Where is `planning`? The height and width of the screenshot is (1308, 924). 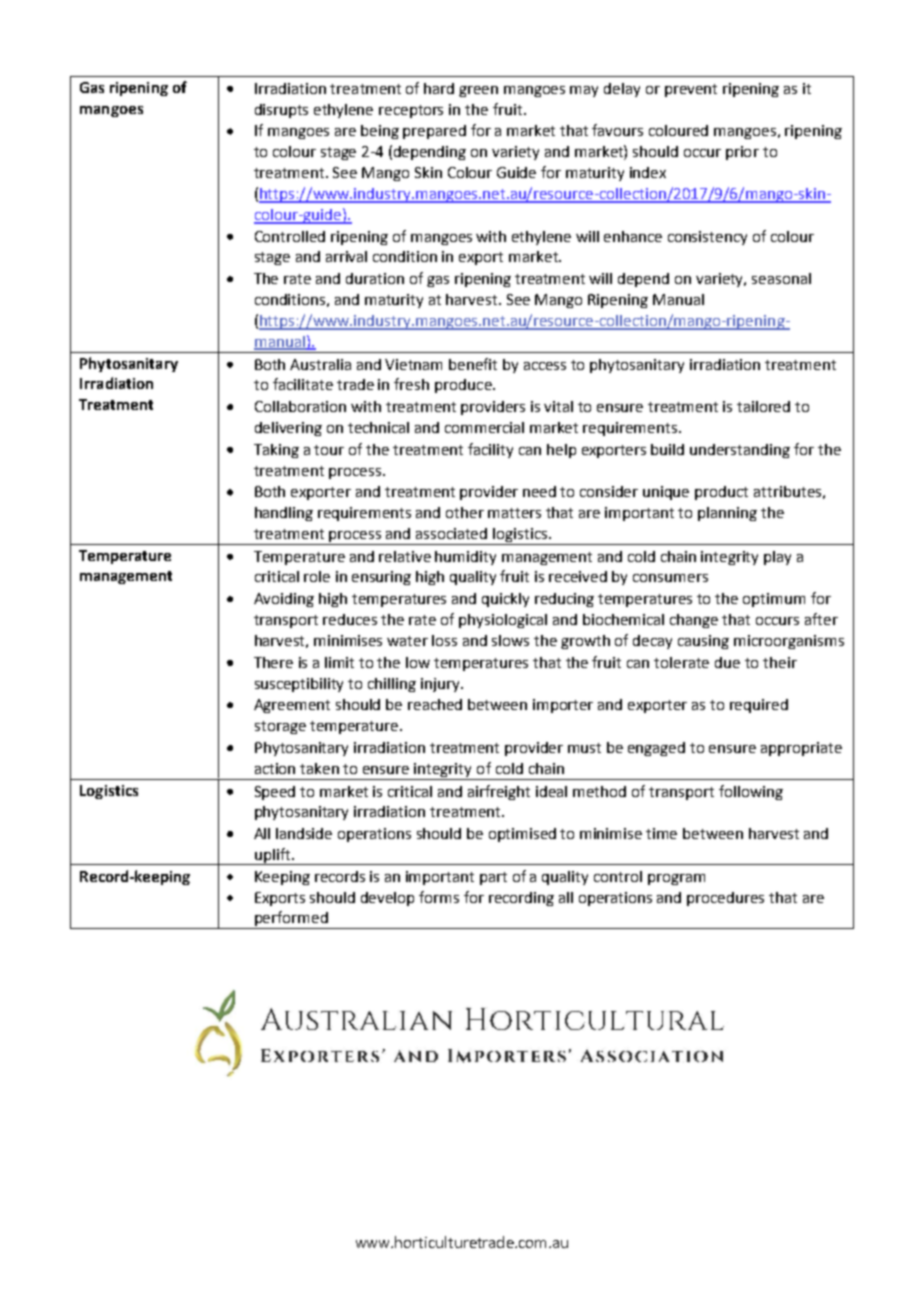
planning is located at coordinates (727, 514).
